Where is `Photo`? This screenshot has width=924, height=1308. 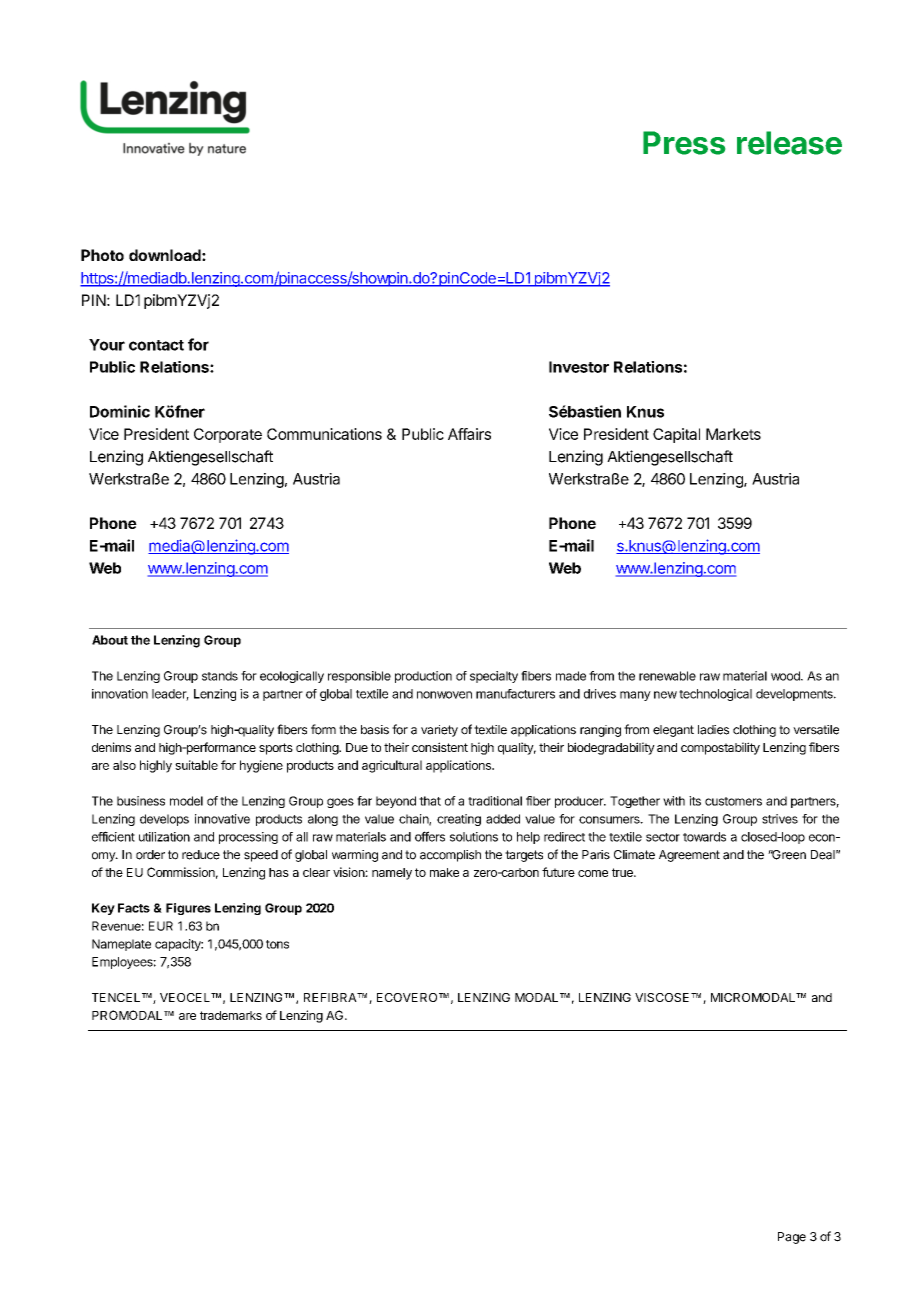 Photo is located at coordinates (102, 255).
